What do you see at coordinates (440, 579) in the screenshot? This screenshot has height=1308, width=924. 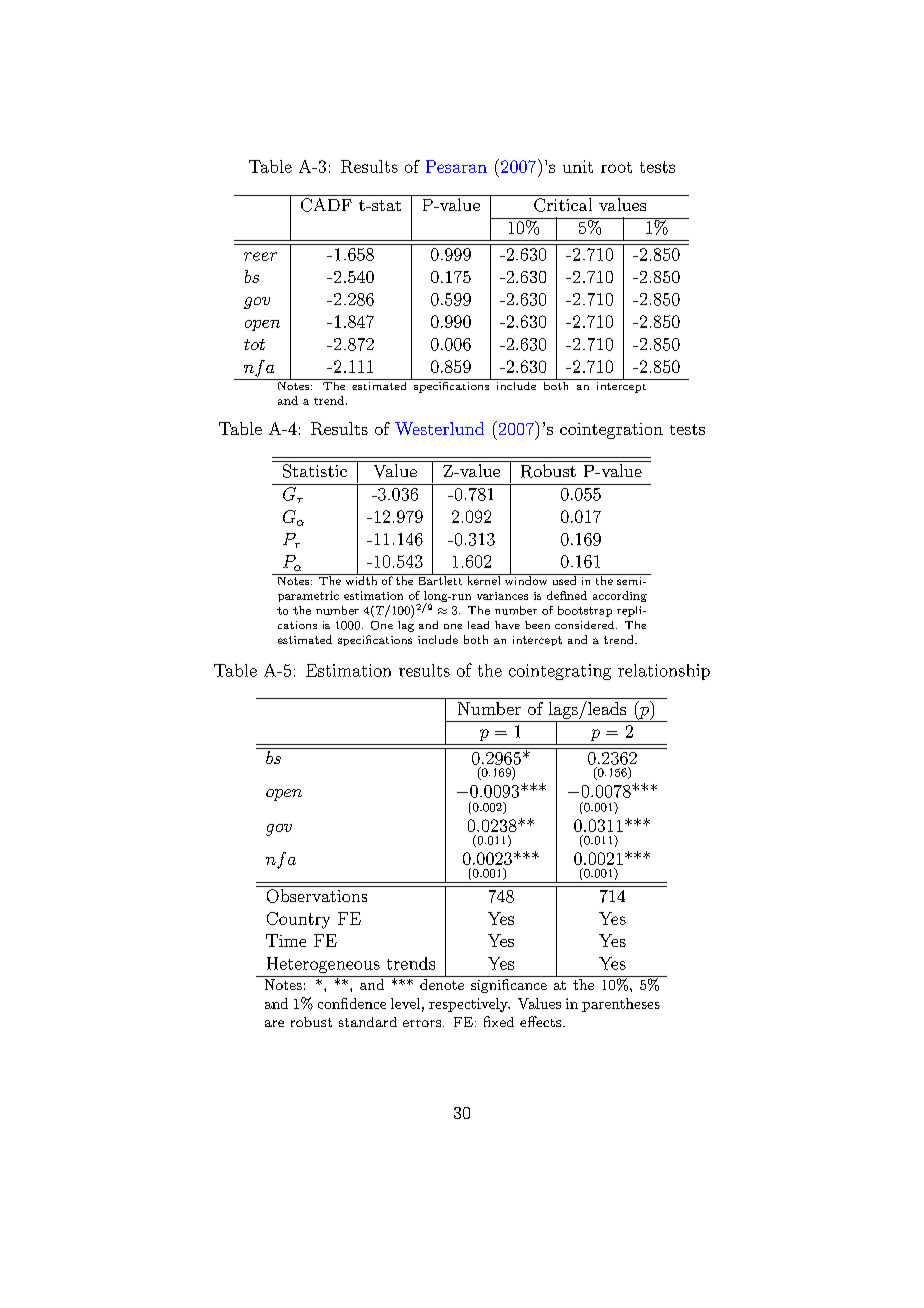 I see `Bartlett` at bounding box center [440, 579].
